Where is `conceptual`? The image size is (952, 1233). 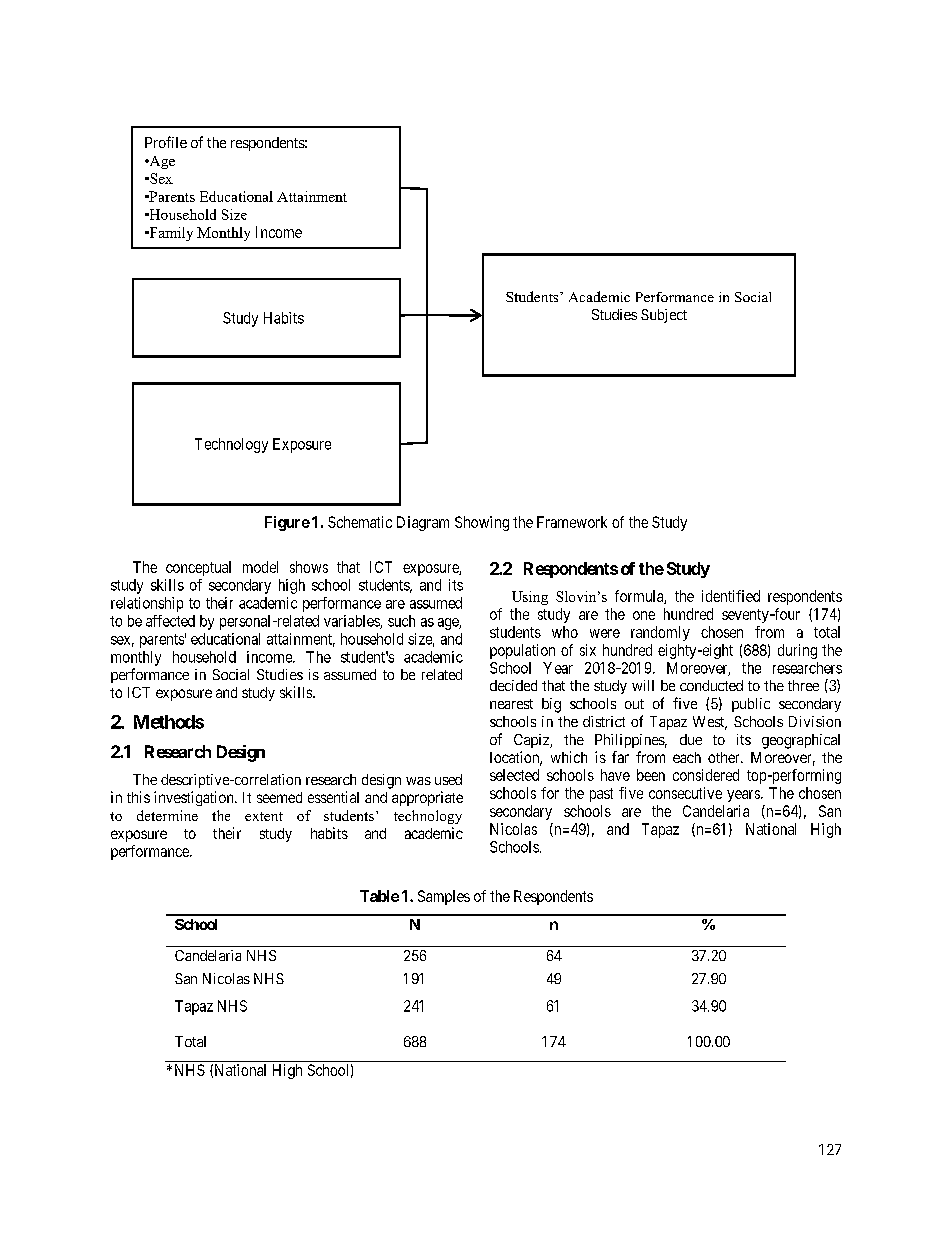 conceptual is located at coordinates (198, 568).
